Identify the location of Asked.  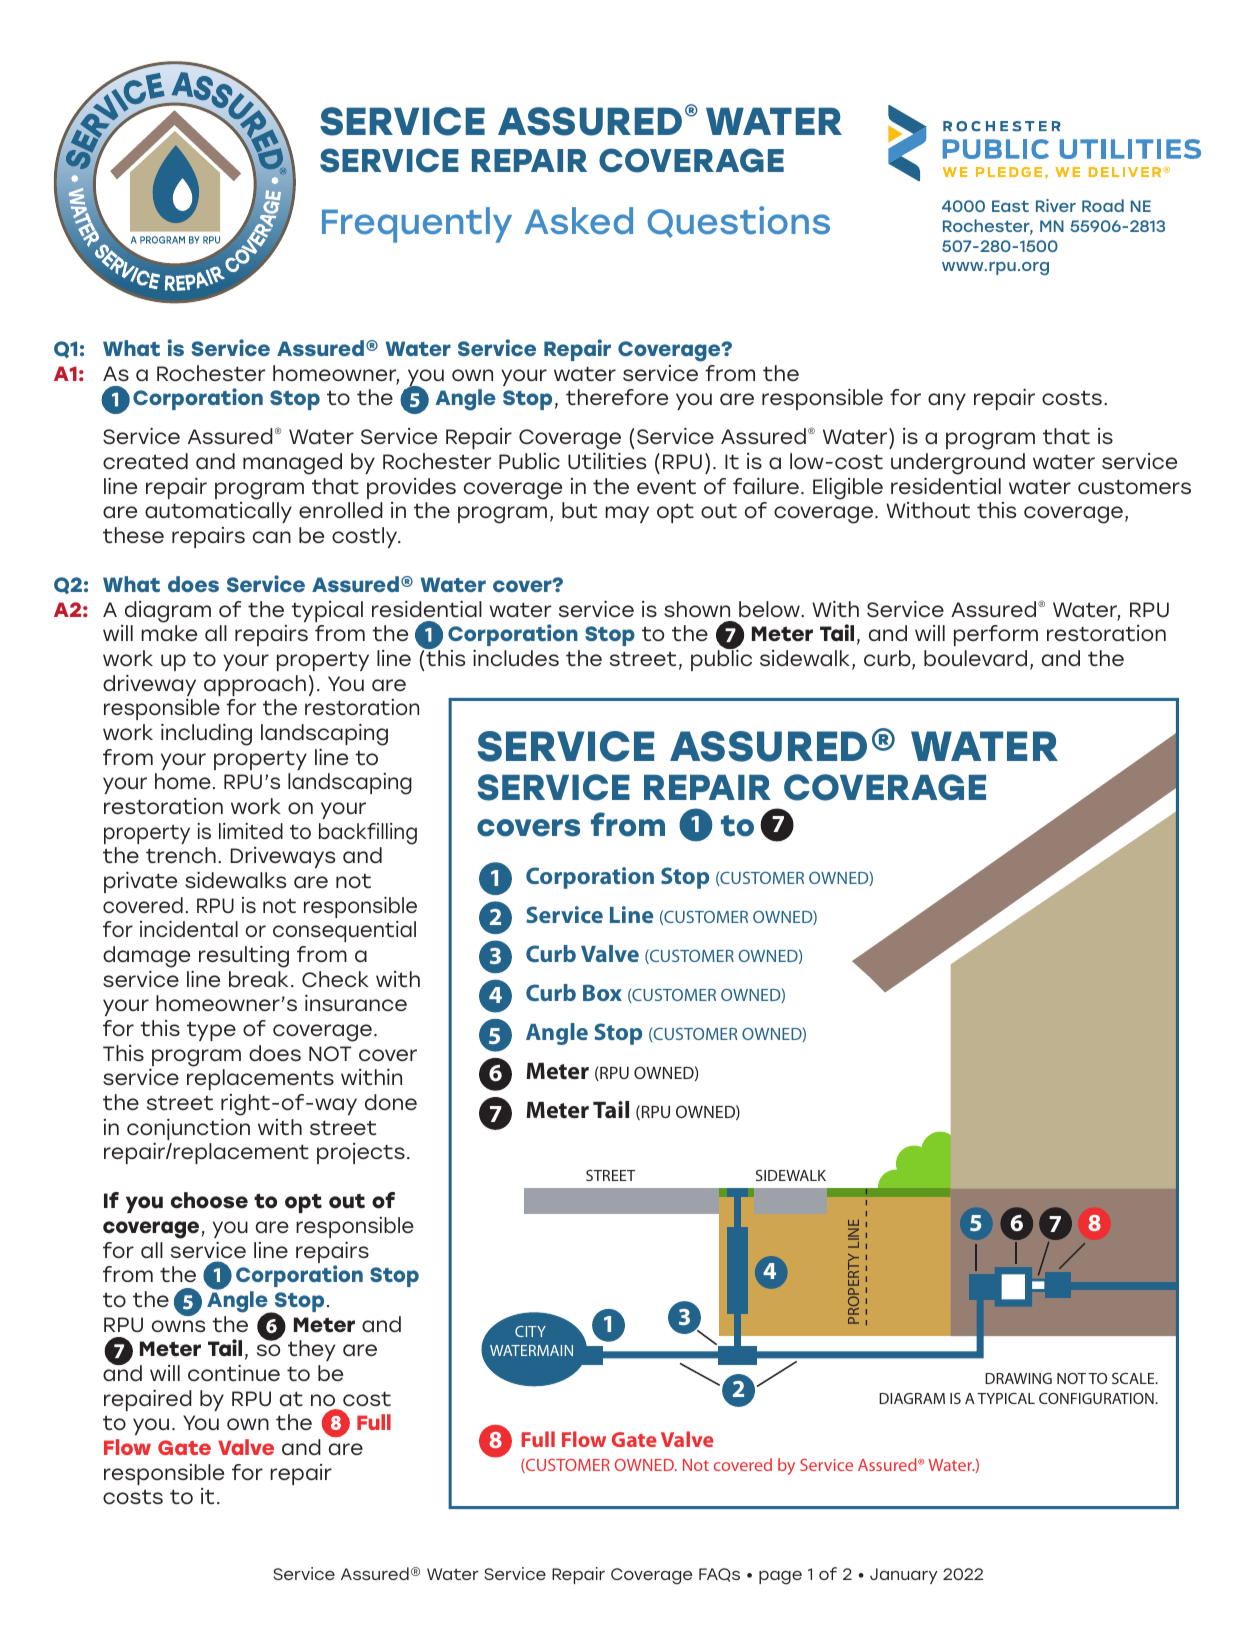
(579, 221).
